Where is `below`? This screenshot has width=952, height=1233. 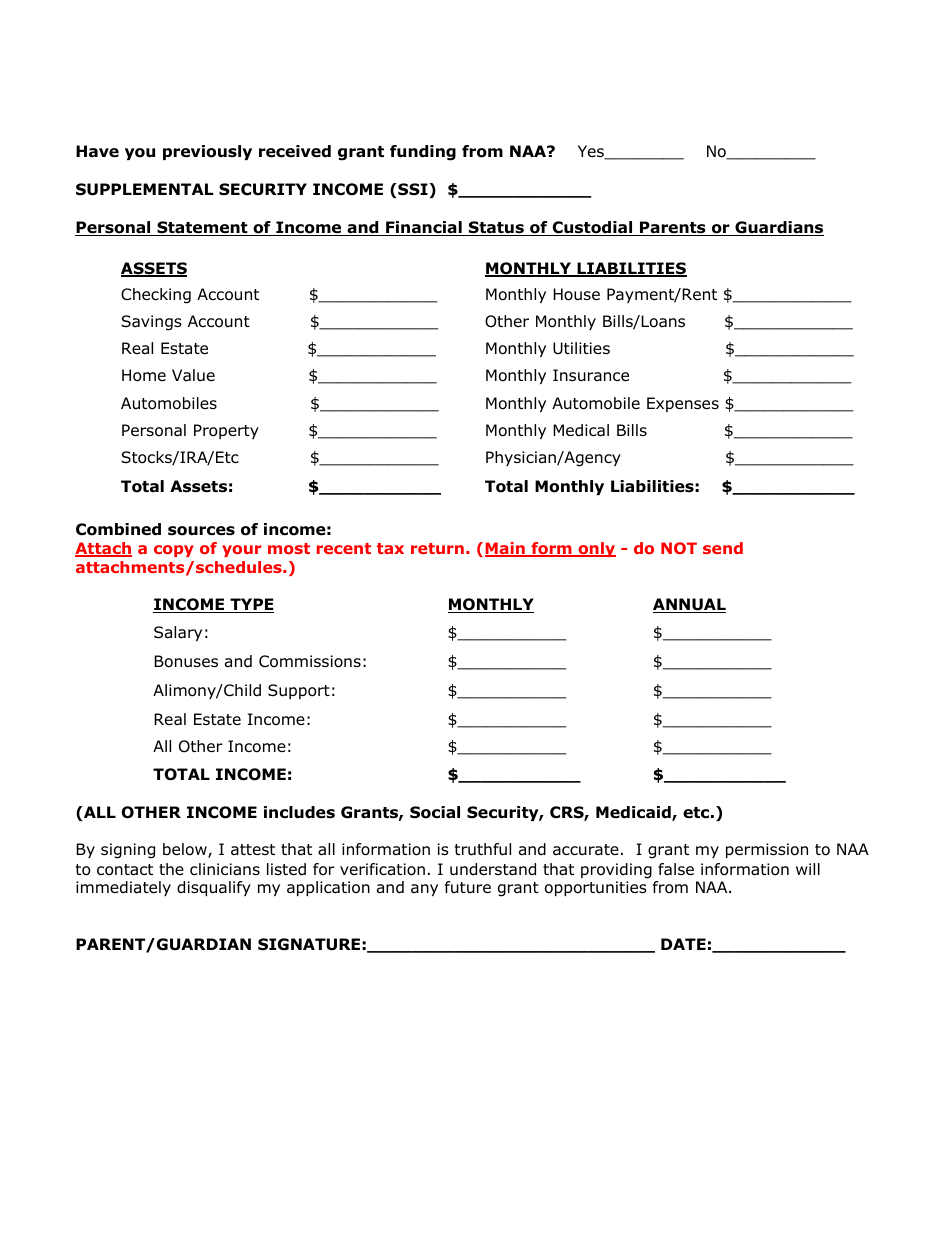 below is located at coordinates (186, 850).
